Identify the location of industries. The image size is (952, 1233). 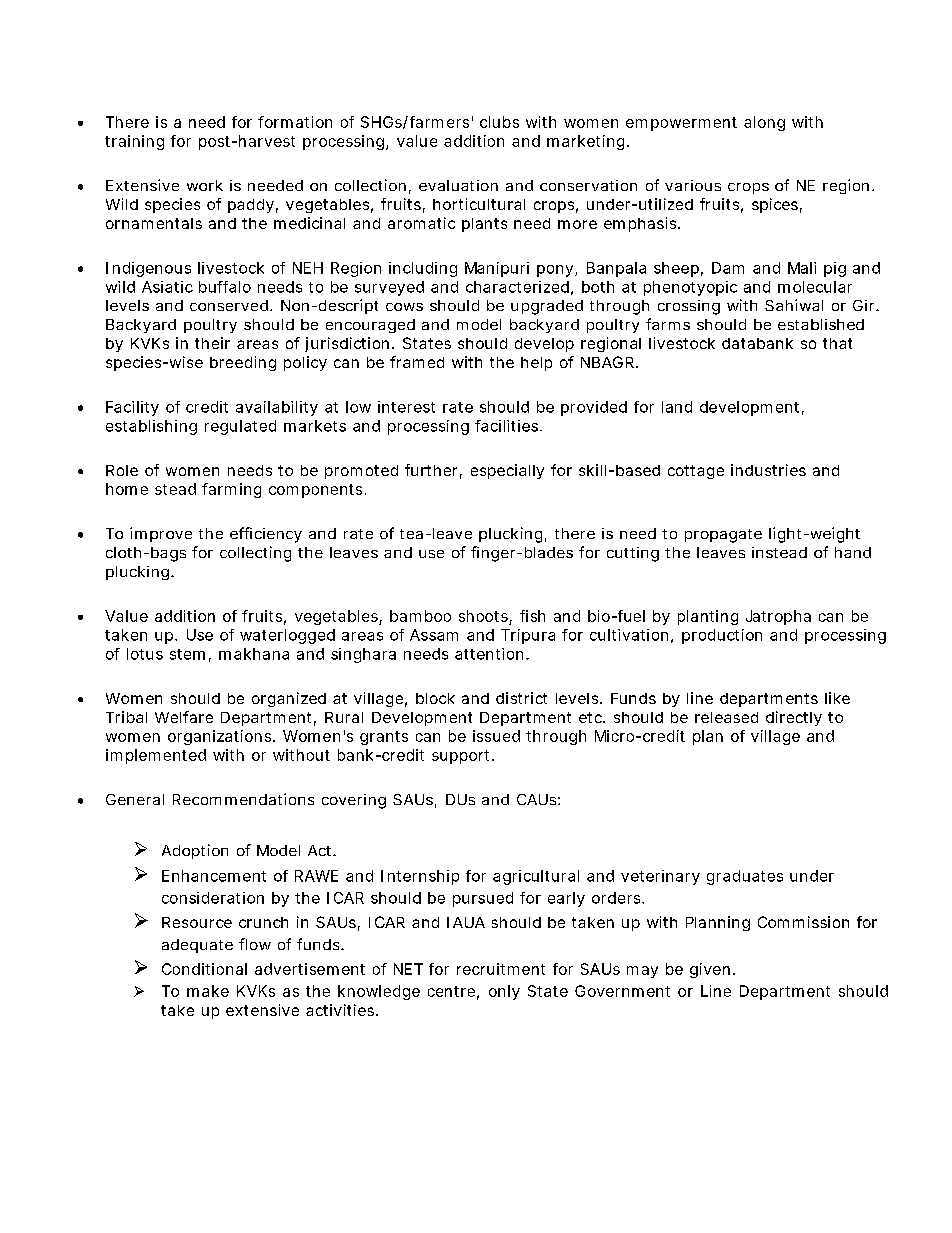
(768, 470).
